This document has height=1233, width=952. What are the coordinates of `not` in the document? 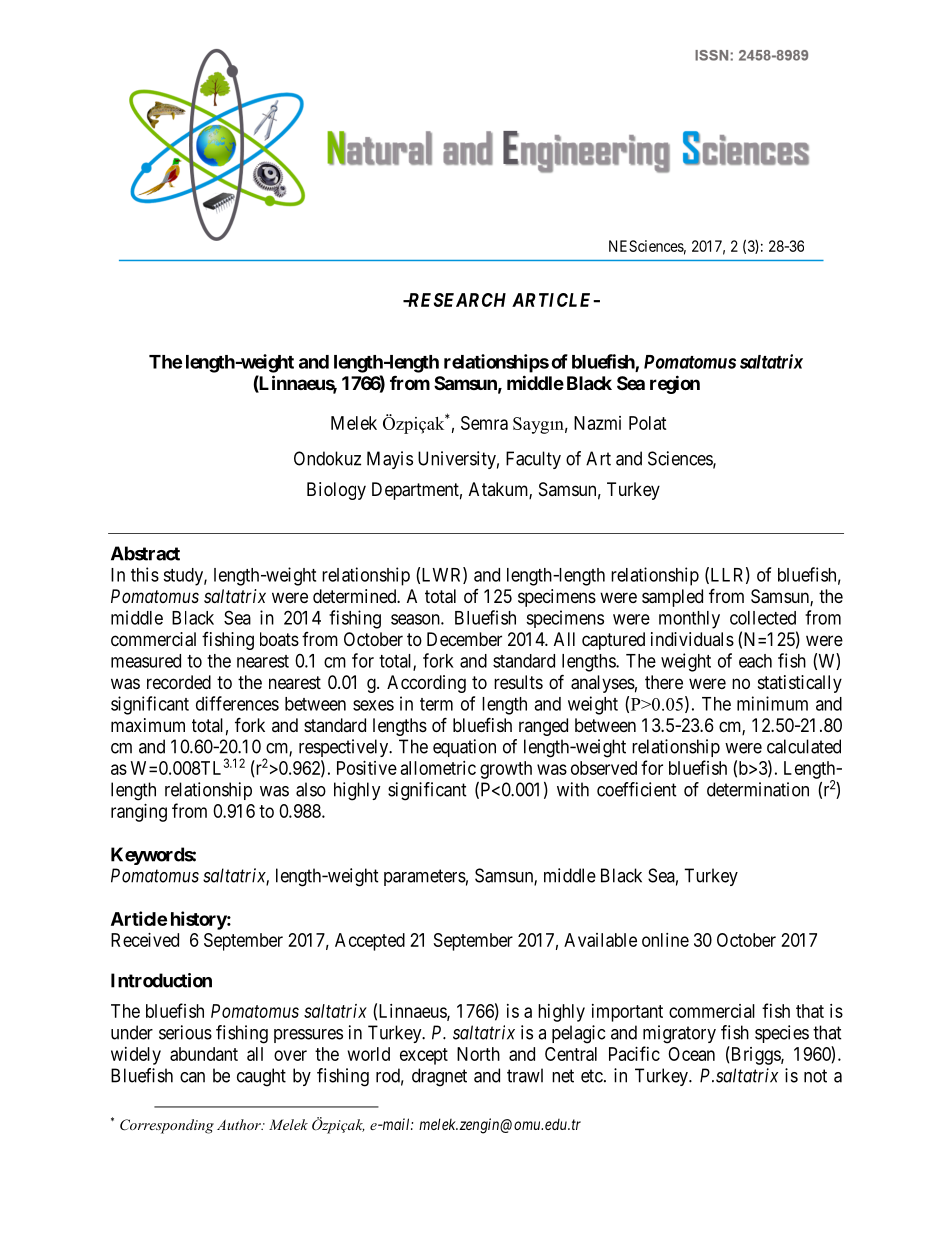 It's located at (815, 1076).
